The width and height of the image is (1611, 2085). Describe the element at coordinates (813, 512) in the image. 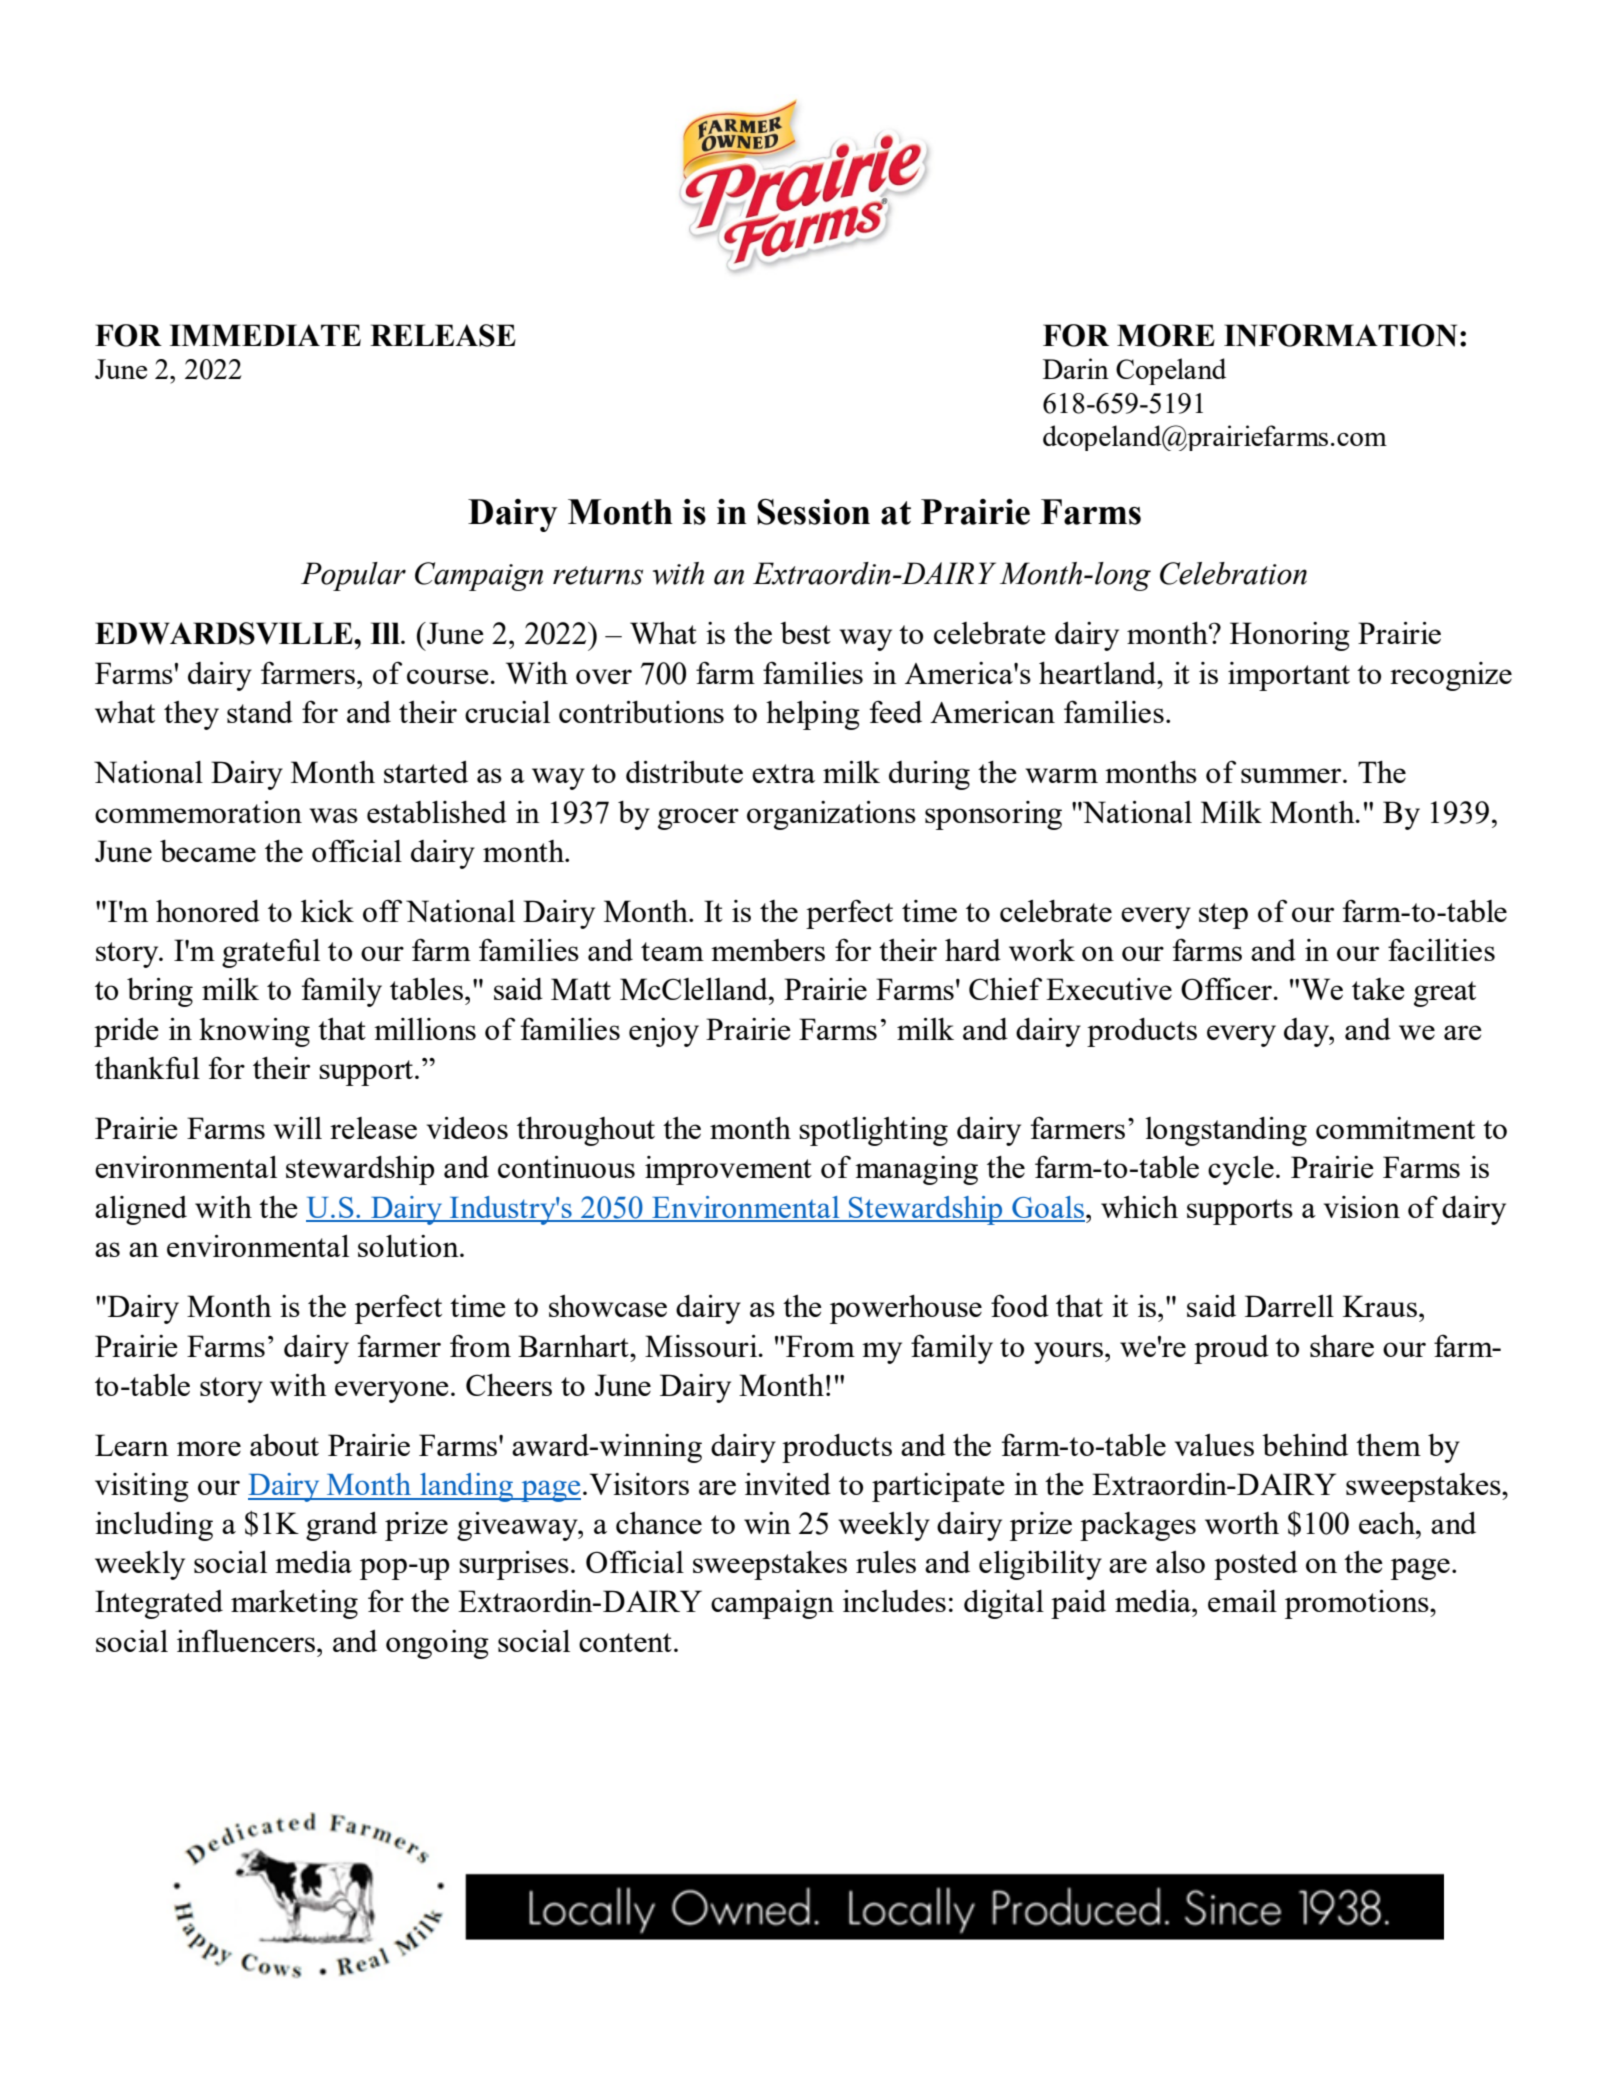

I see `Session` at that location.
